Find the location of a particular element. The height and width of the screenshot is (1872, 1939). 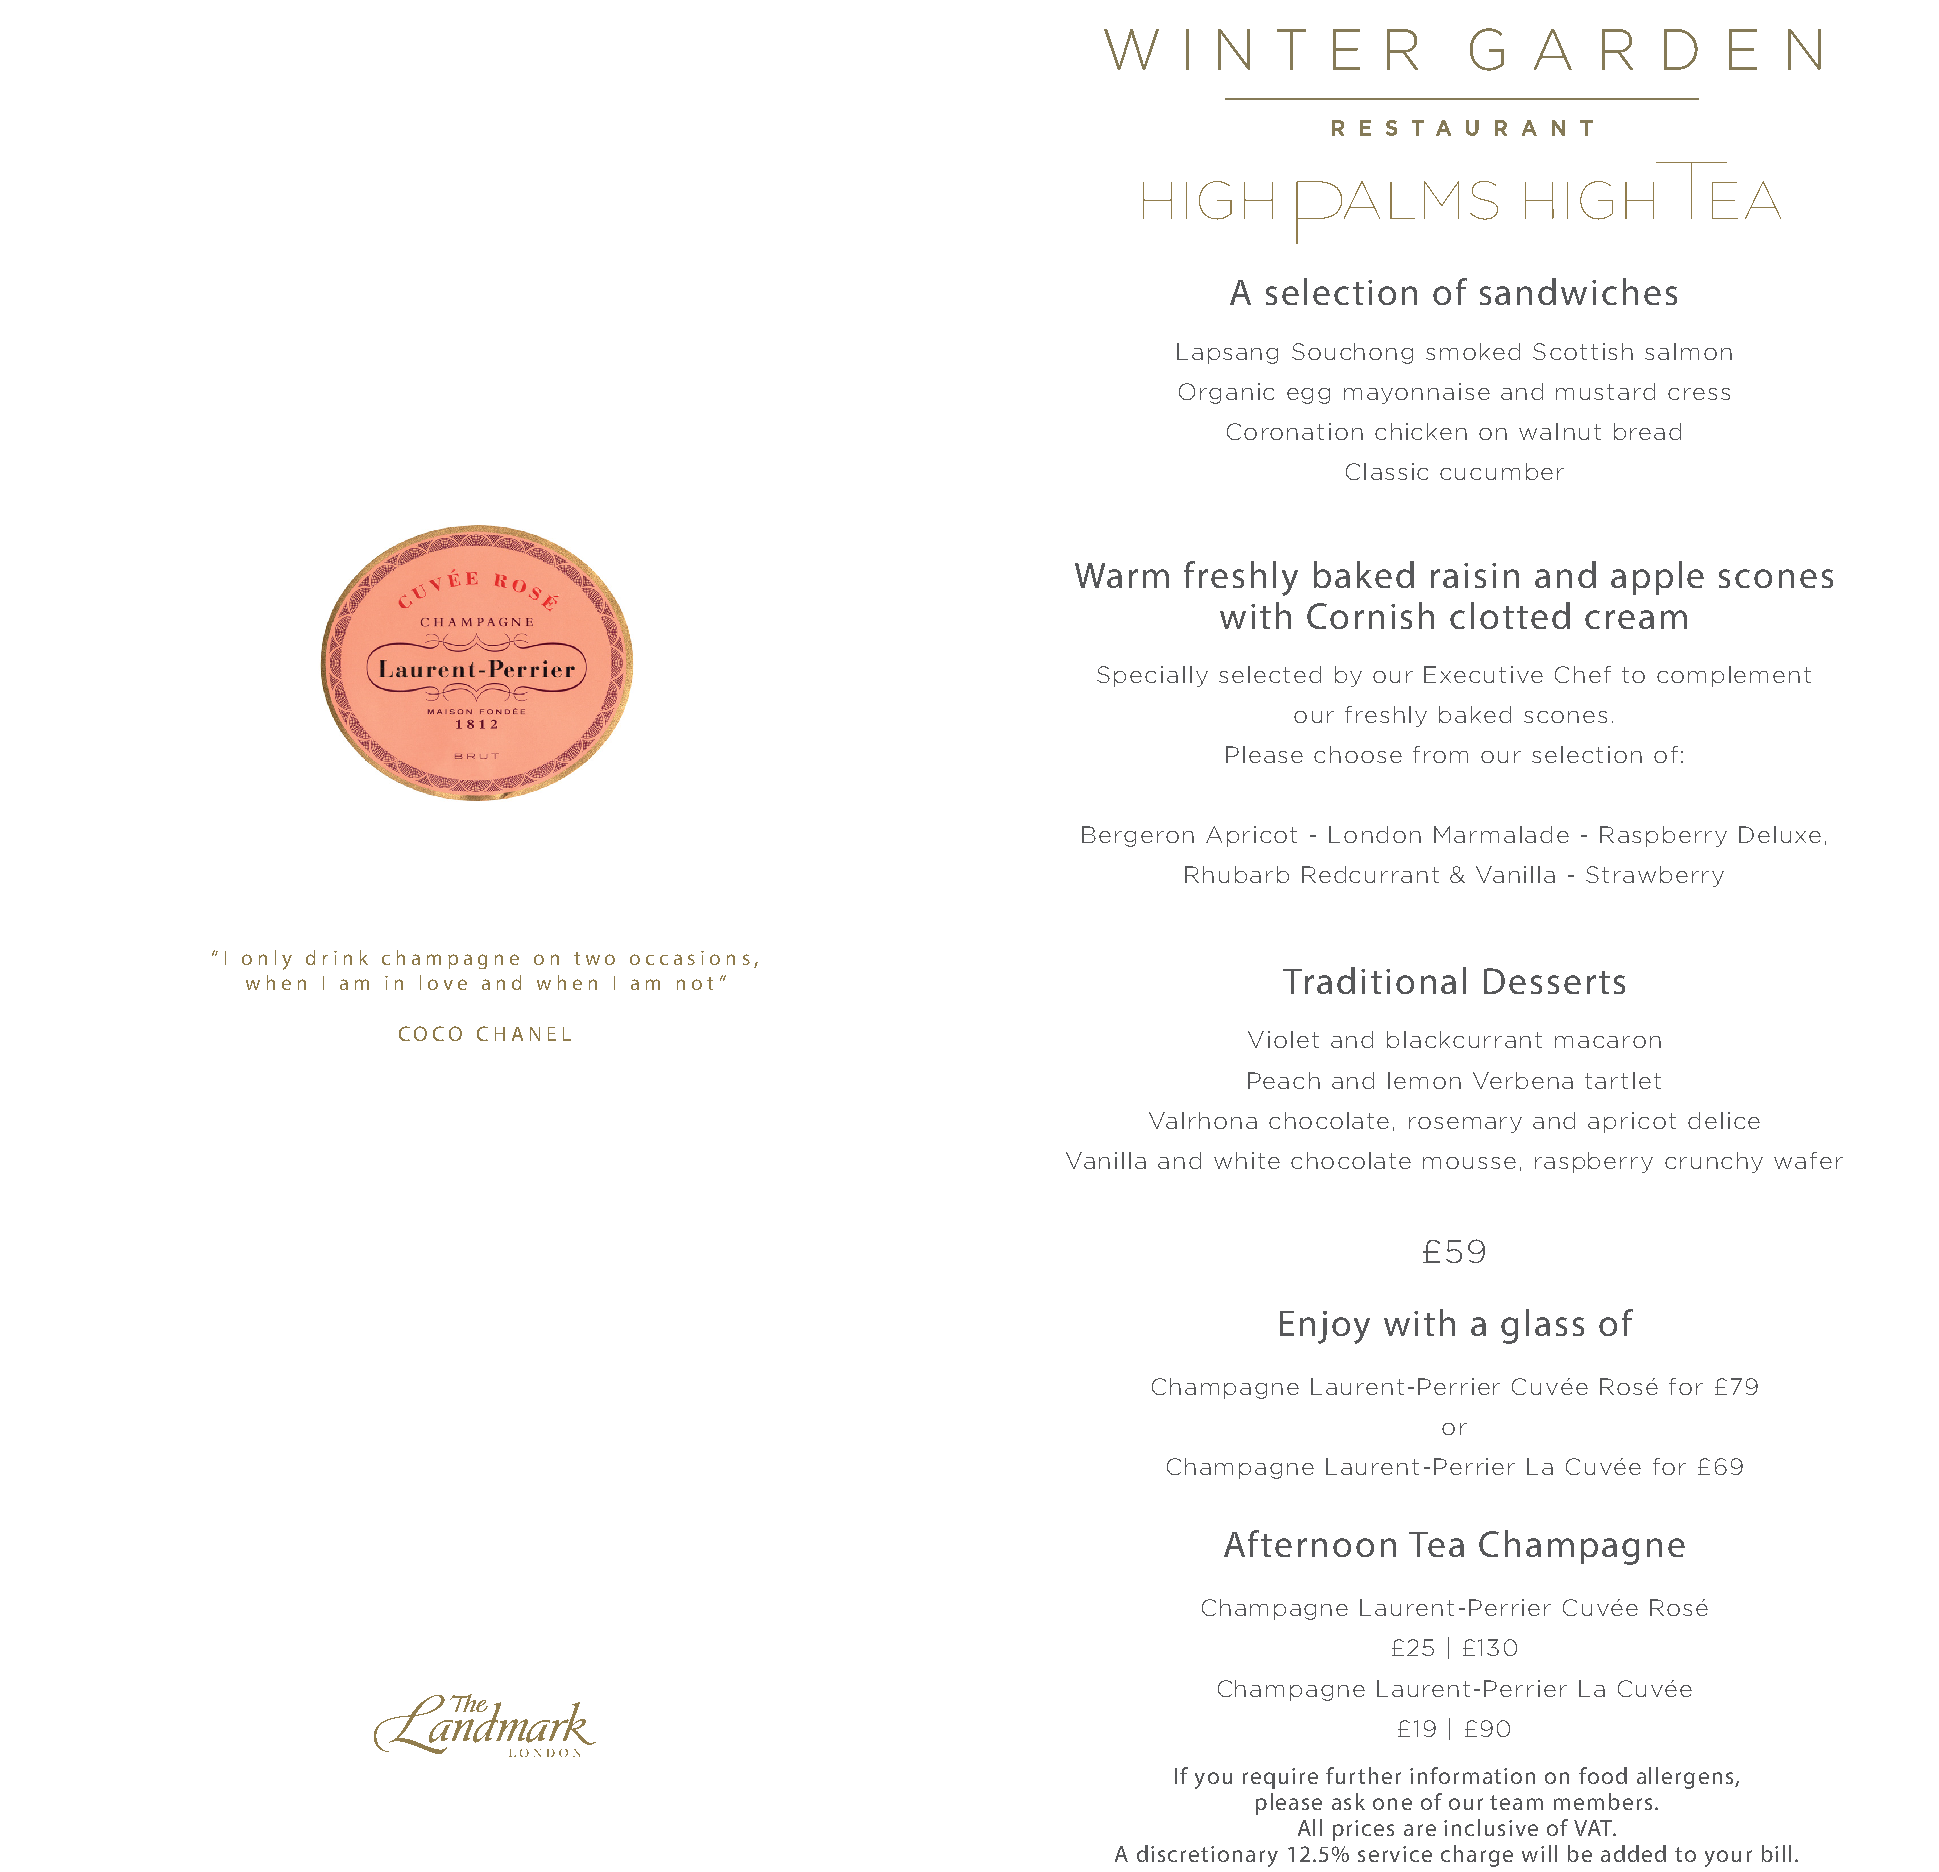

COCO is located at coordinates (430, 1033).
